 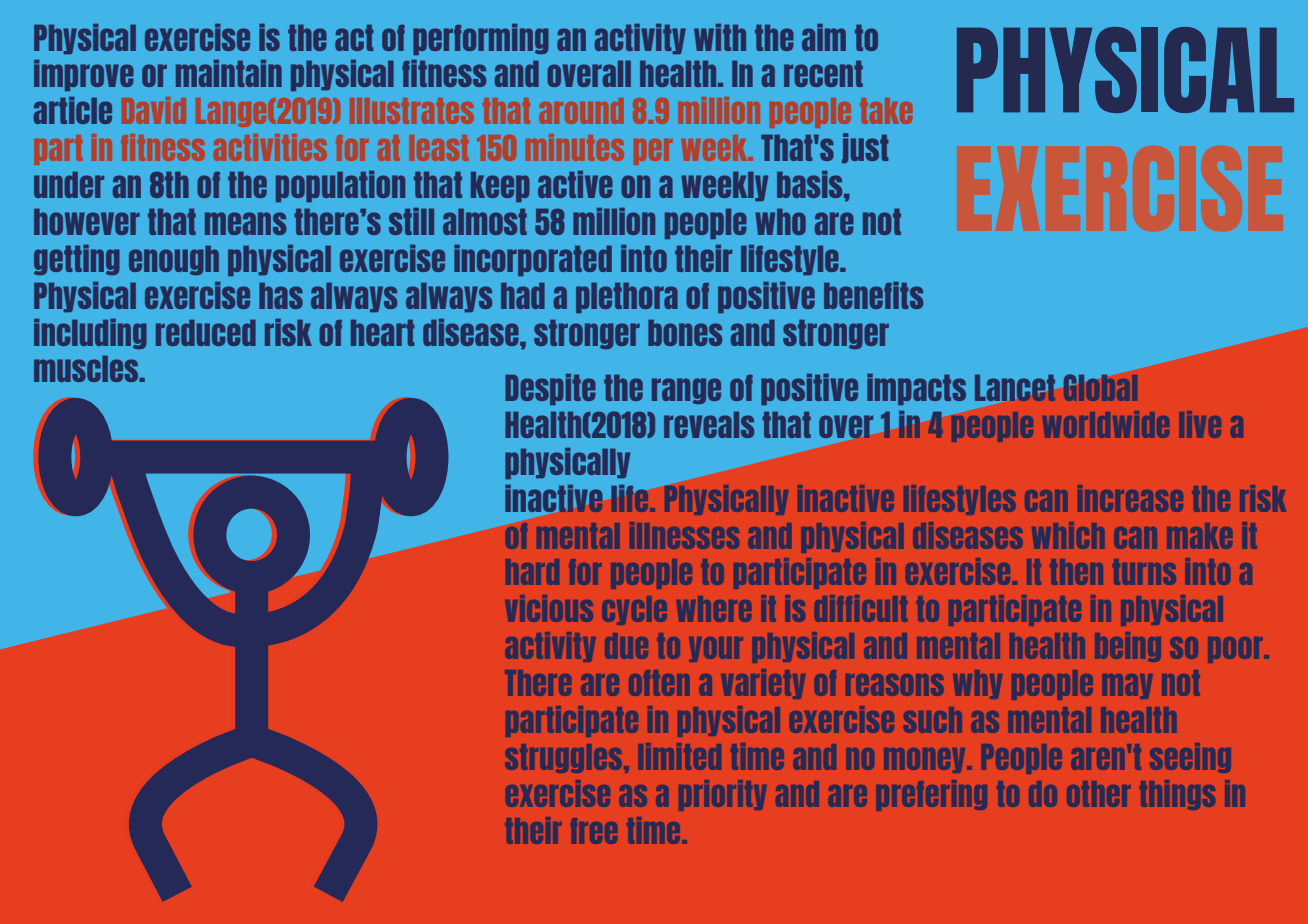 I want to click on take, so click(x=886, y=111).
